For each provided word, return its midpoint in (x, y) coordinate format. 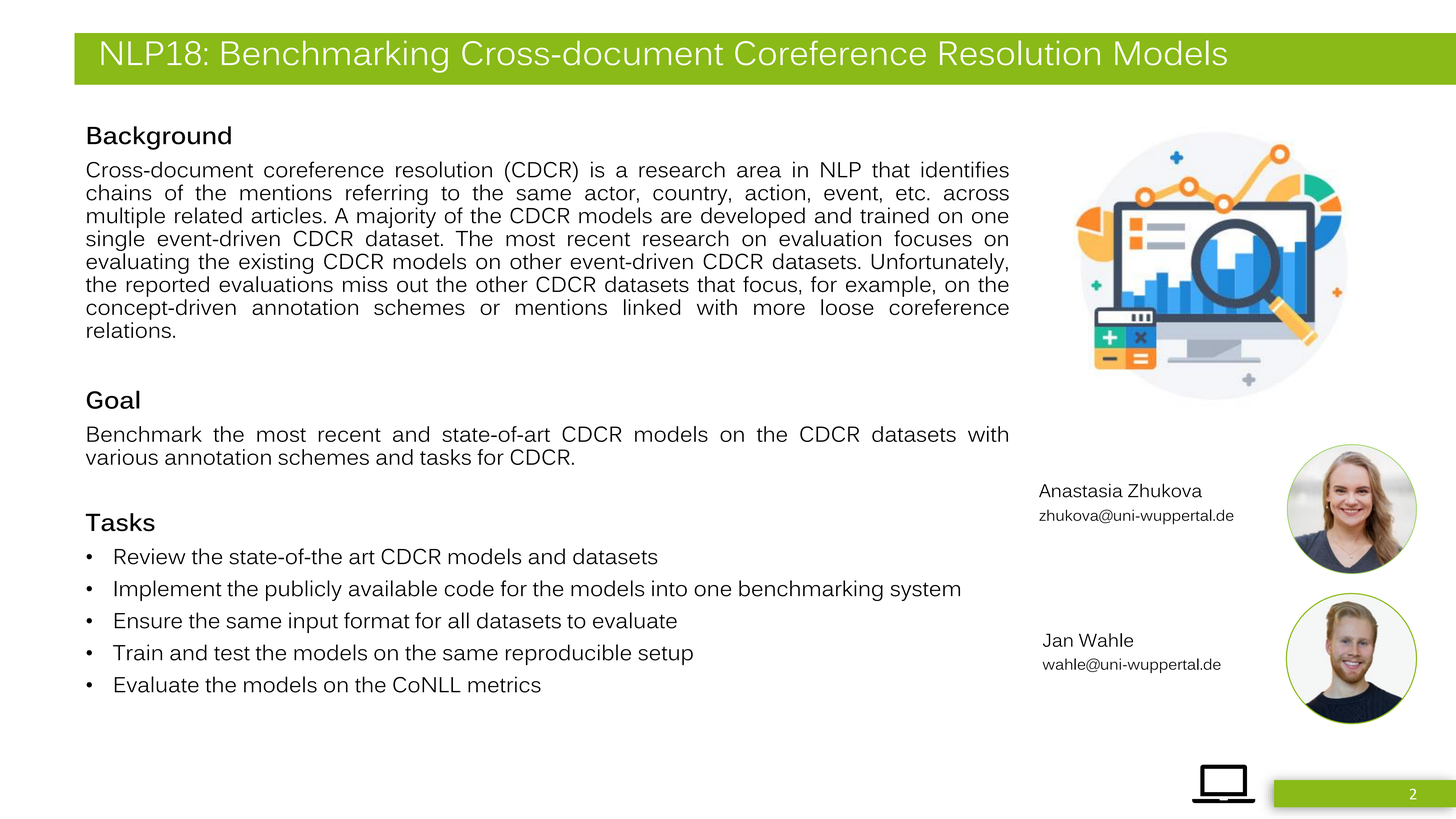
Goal (113, 399)
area (759, 172)
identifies (965, 169)
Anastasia (1081, 490)
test (232, 653)
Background (159, 138)
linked (652, 307)
